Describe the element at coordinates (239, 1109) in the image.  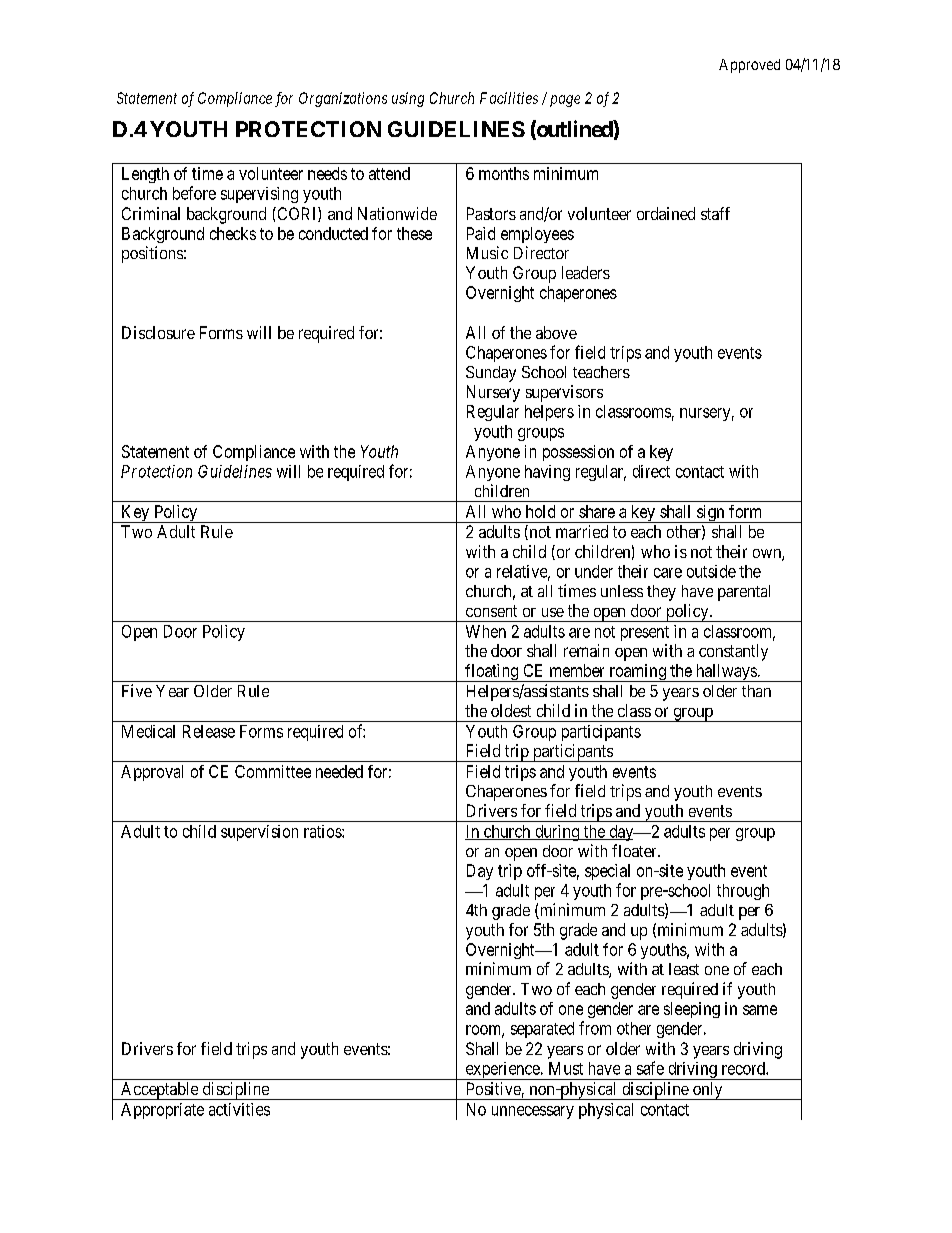
I see `activities` at that location.
